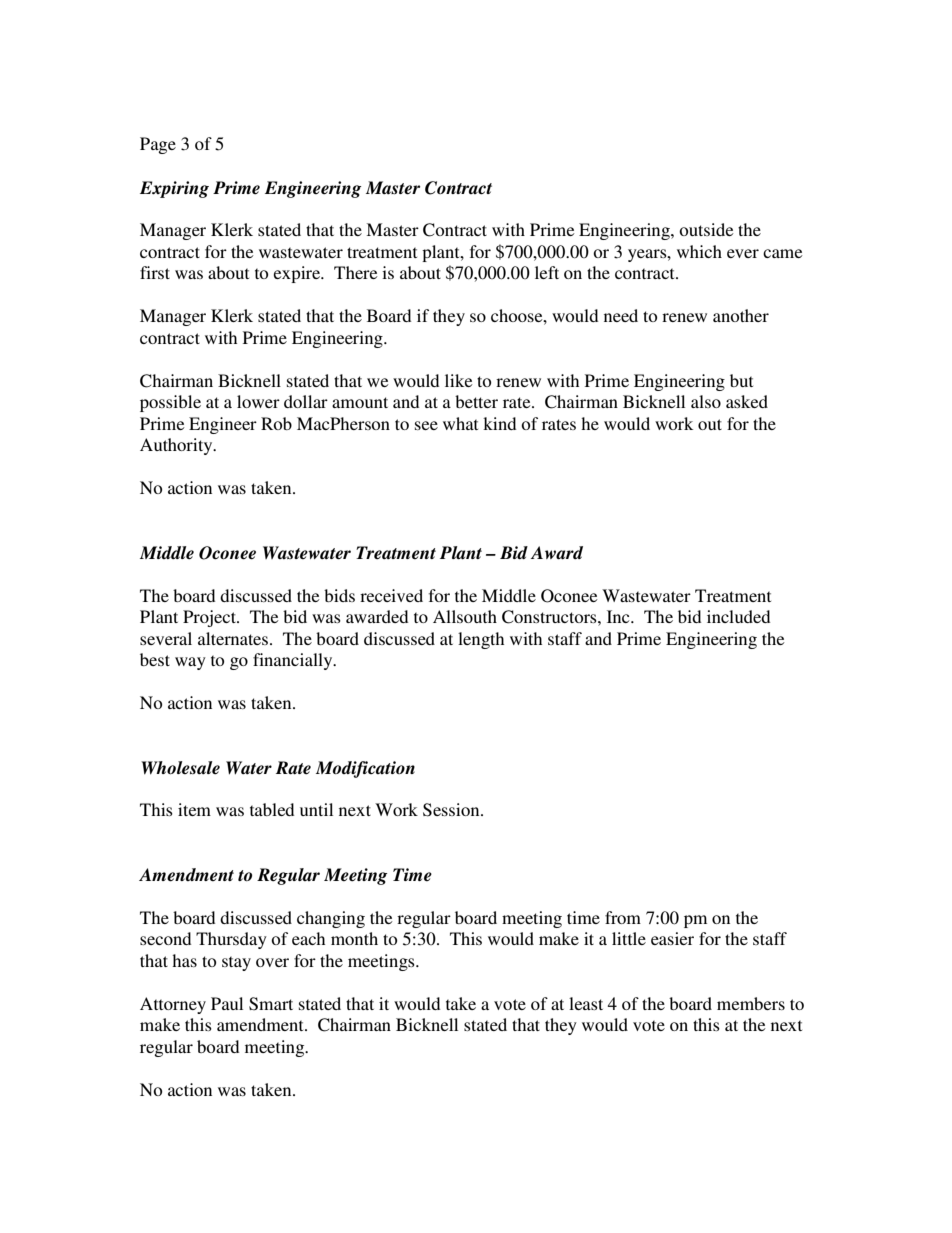  Describe the element at coordinates (210, 618) in the screenshot. I see `Project` at that location.
